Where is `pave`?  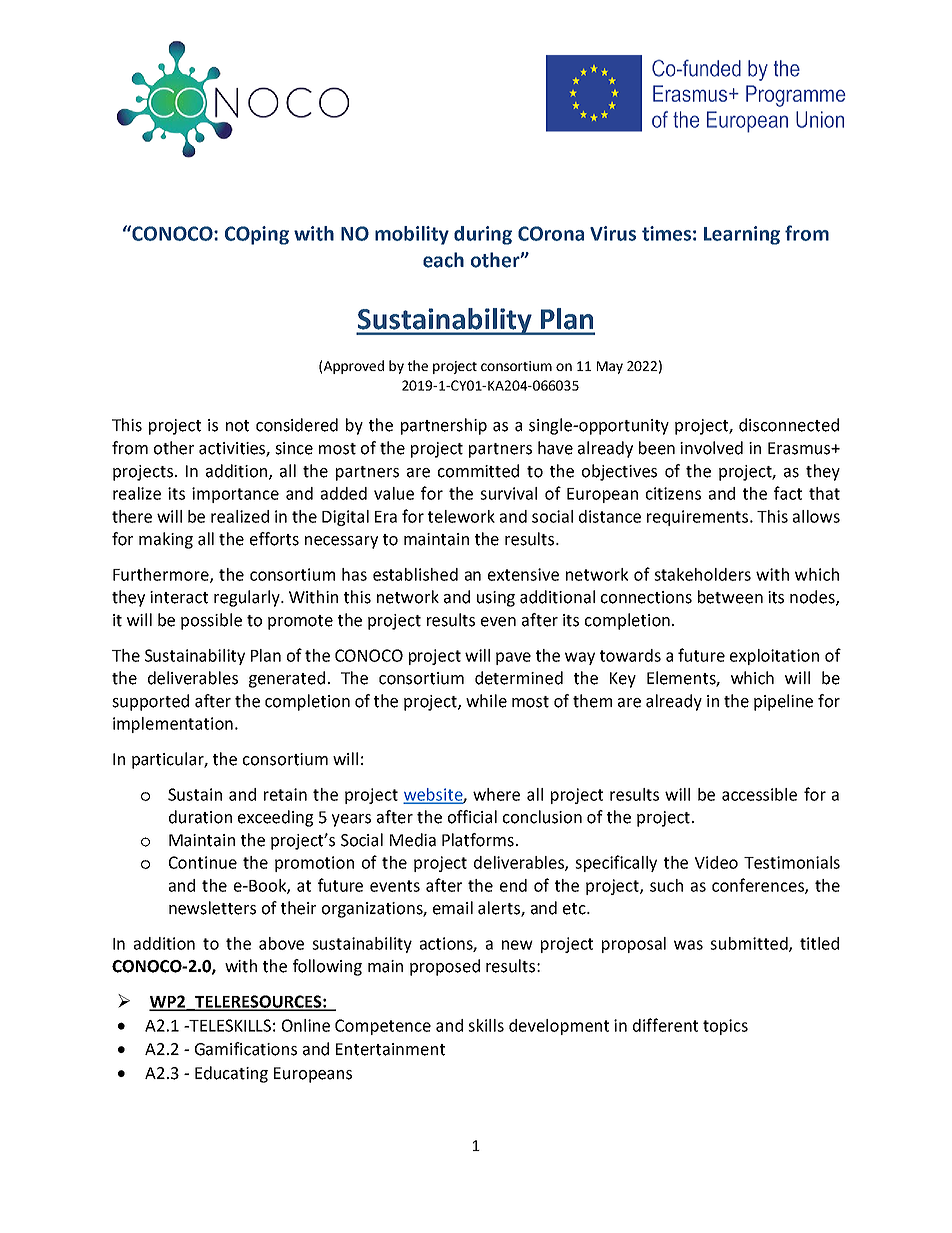 pave is located at coordinates (513, 658).
